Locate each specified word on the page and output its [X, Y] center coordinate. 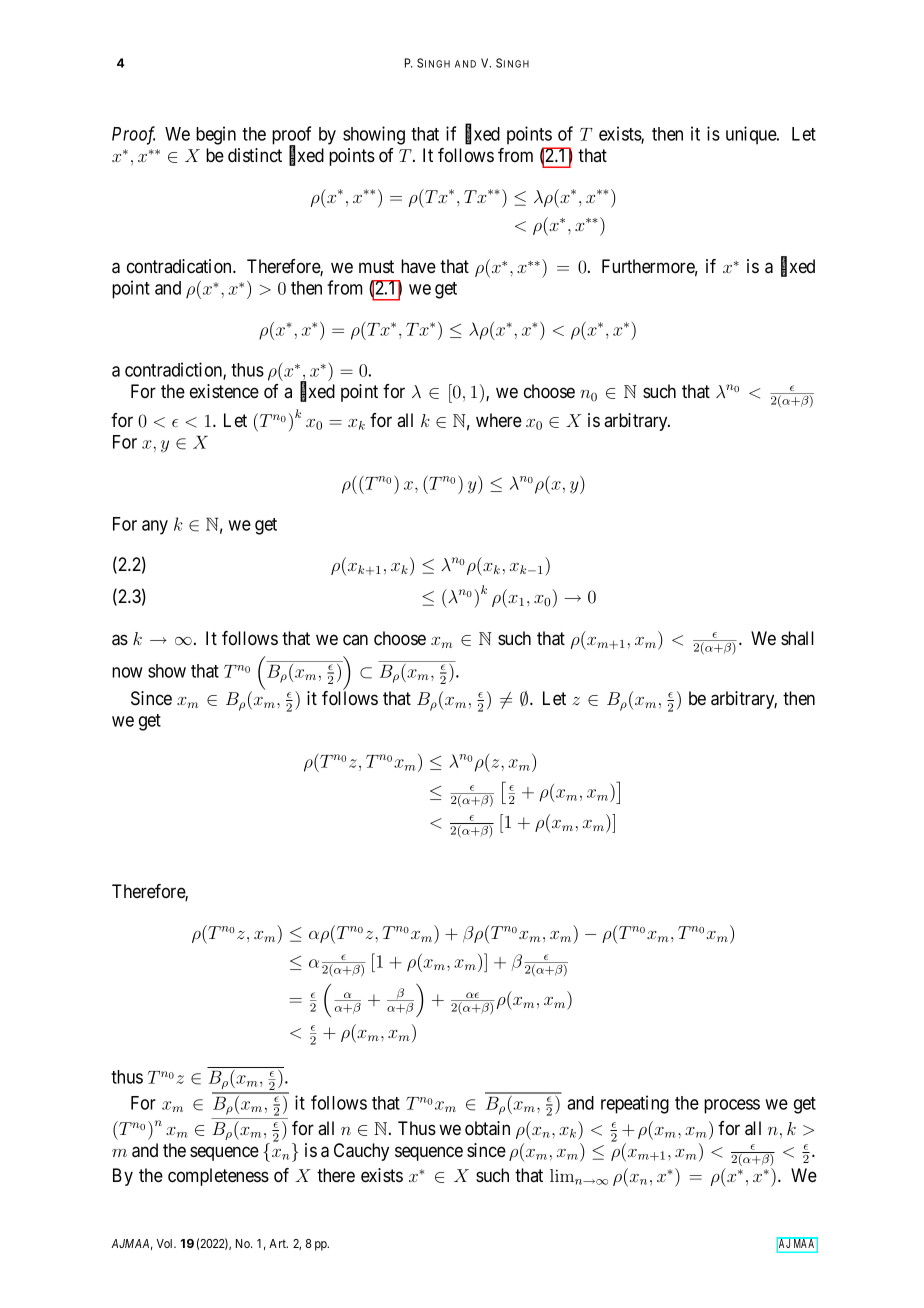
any [155, 527]
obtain [487, 1128]
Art [278, 1243]
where [499, 420]
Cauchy [361, 1152]
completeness [218, 1177]
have [418, 266]
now [127, 672]
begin [216, 135]
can [355, 639]
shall [797, 638]
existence [224, 391]
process [732, 1106]
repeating [635, 1104]
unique [752, 135]
